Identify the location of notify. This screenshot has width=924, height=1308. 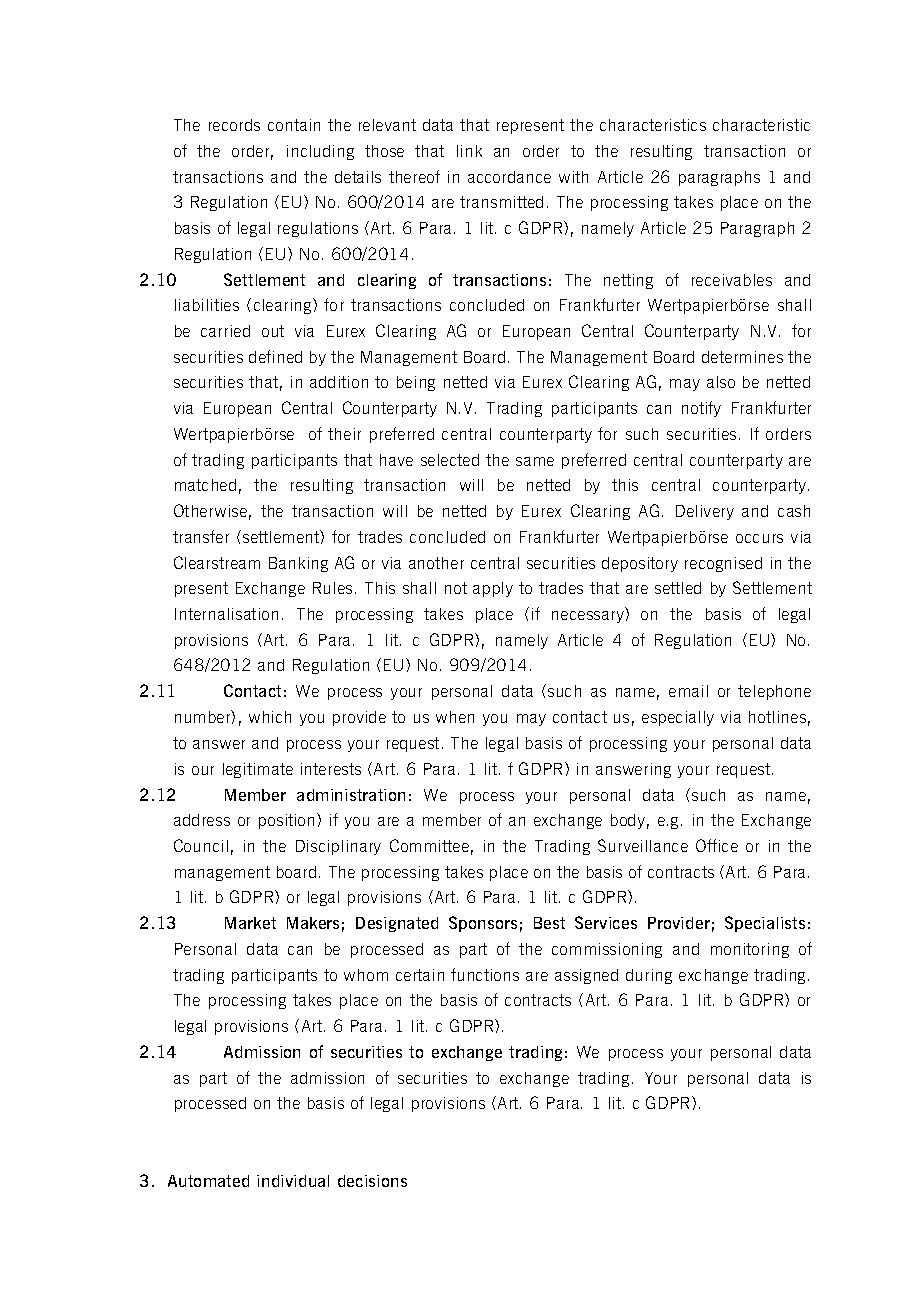
(701, 409).
